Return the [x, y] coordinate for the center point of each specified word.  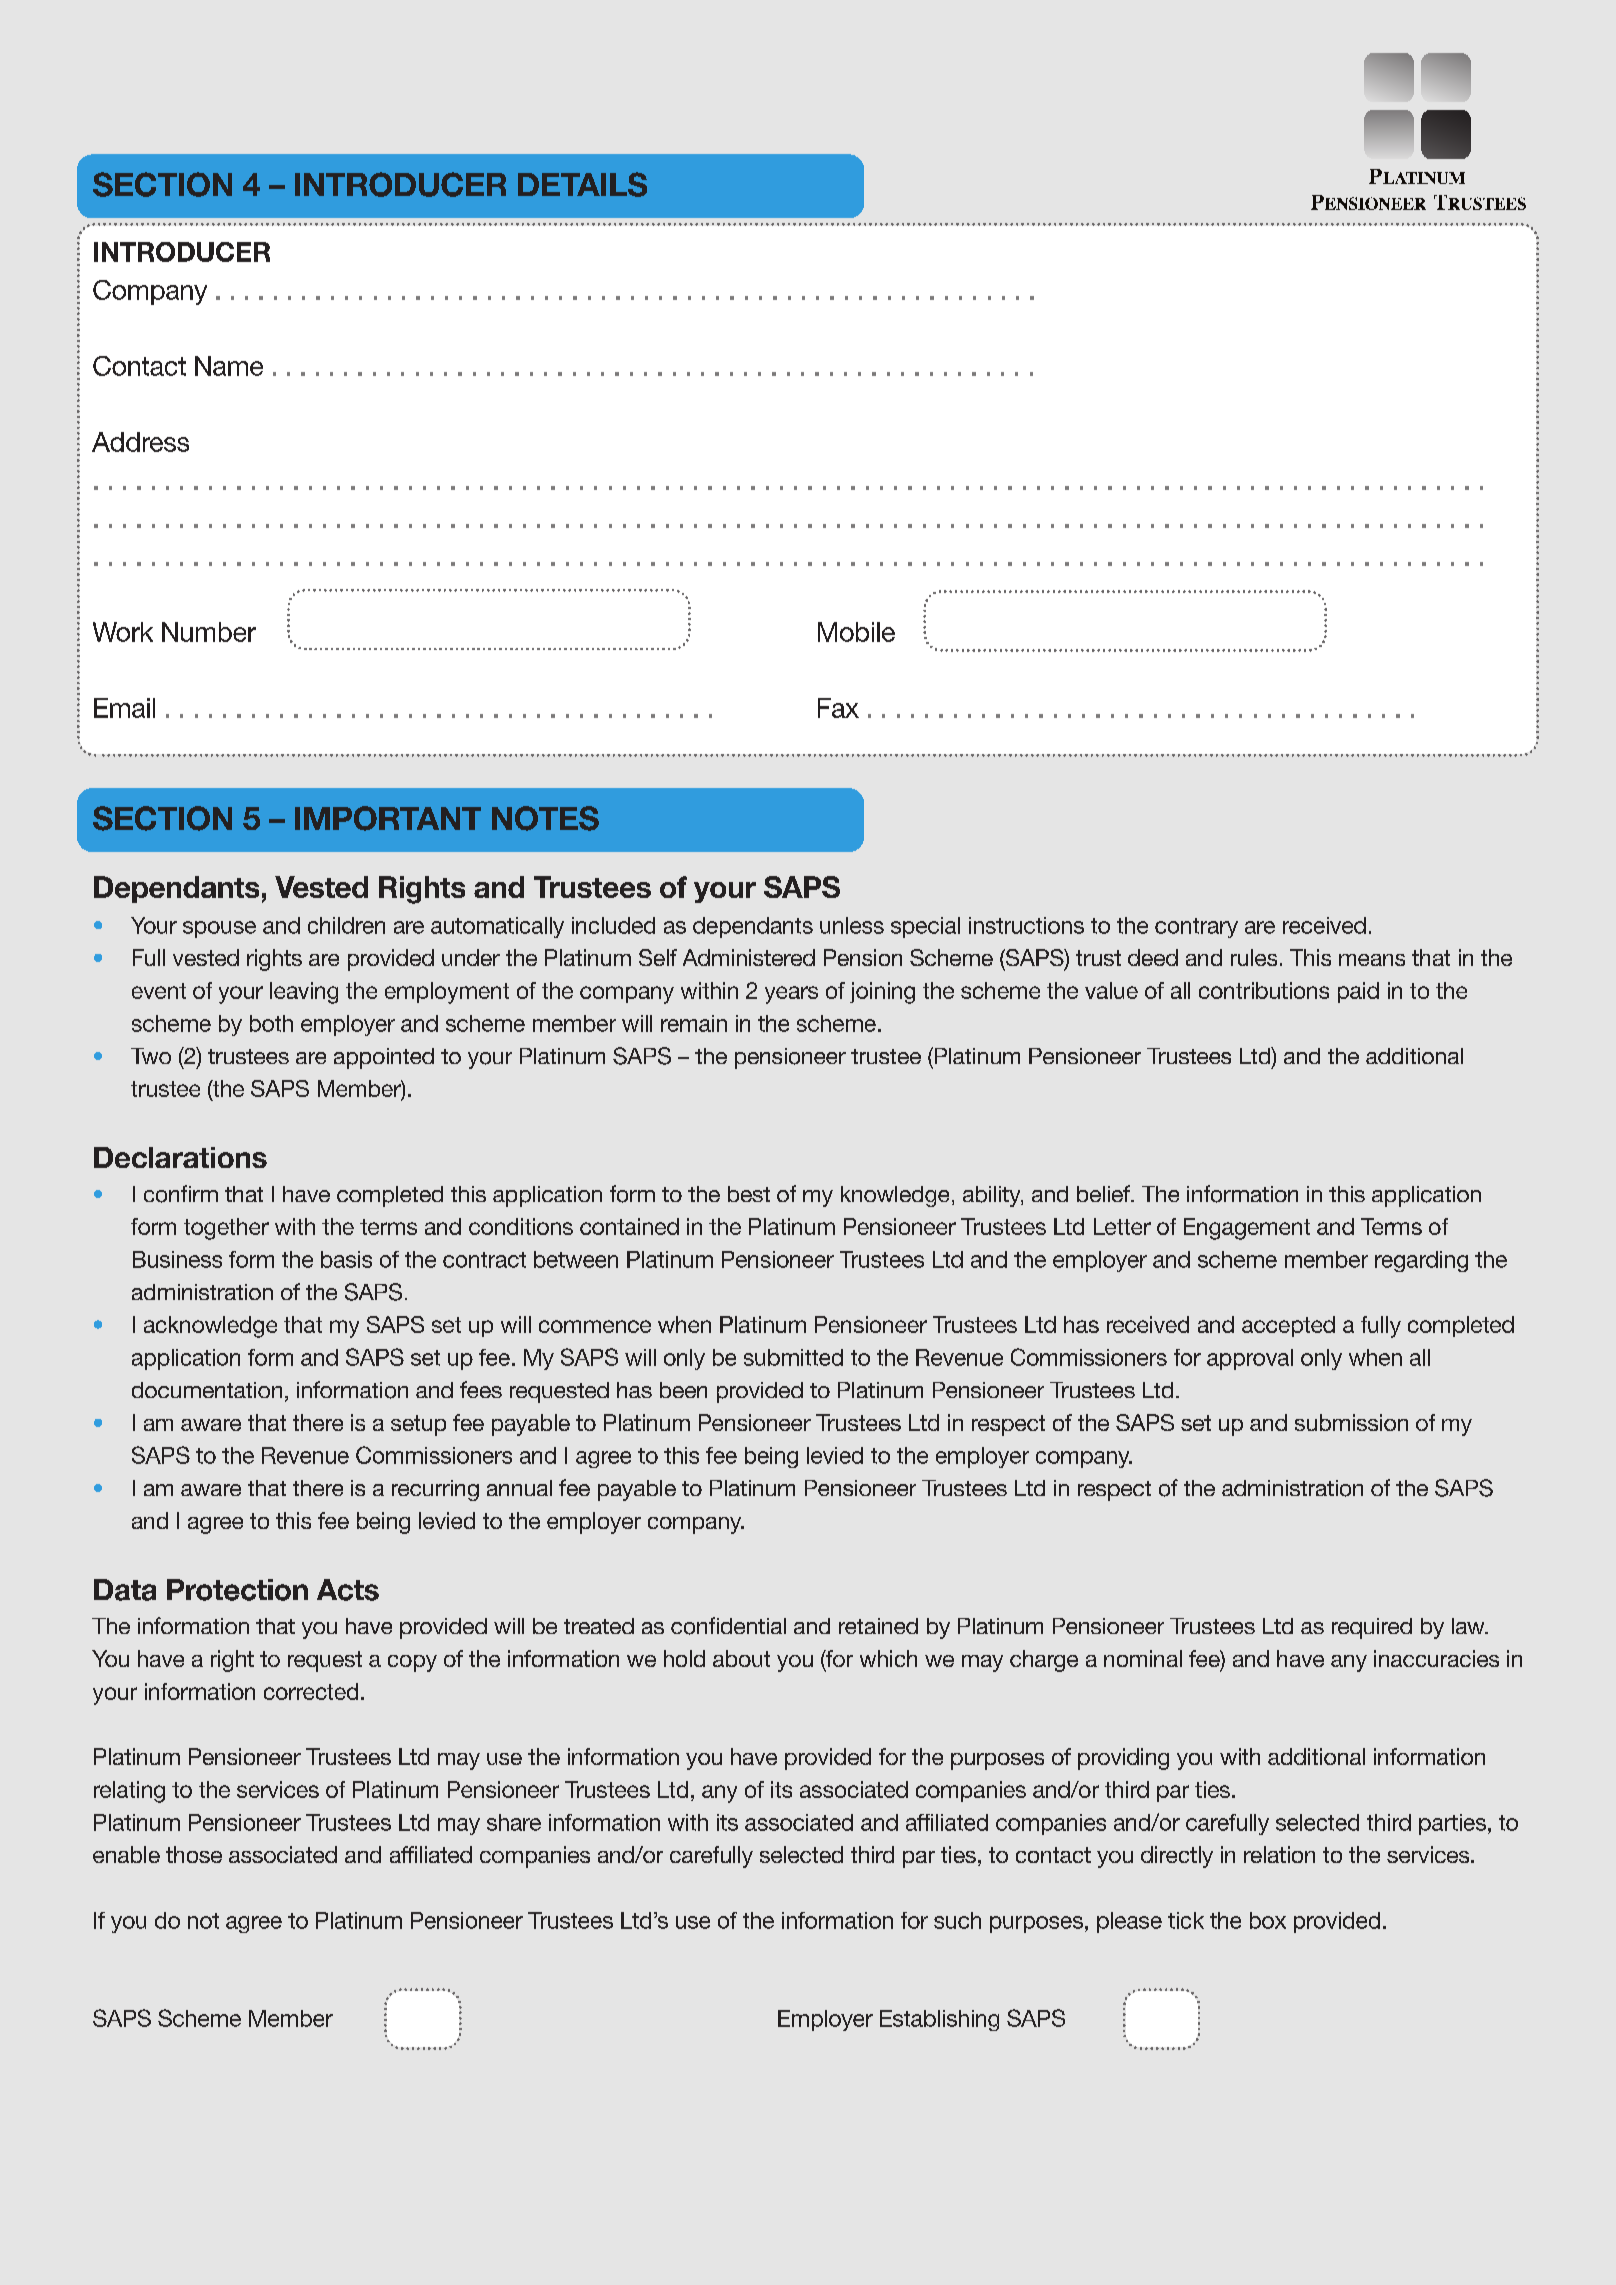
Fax [838, 708]
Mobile [856, 632]
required [1372, 1628]
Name [229, 366]
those [194, 1854]
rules [1254, 957]
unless [852, 925]
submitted [793, 1357]
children [346, 925]
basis [346, 1259]
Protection [237, 1590]
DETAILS [582, 184]
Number [209, 632]
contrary [1196, 928]
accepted [1288, 1326]
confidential [728, 1626]
